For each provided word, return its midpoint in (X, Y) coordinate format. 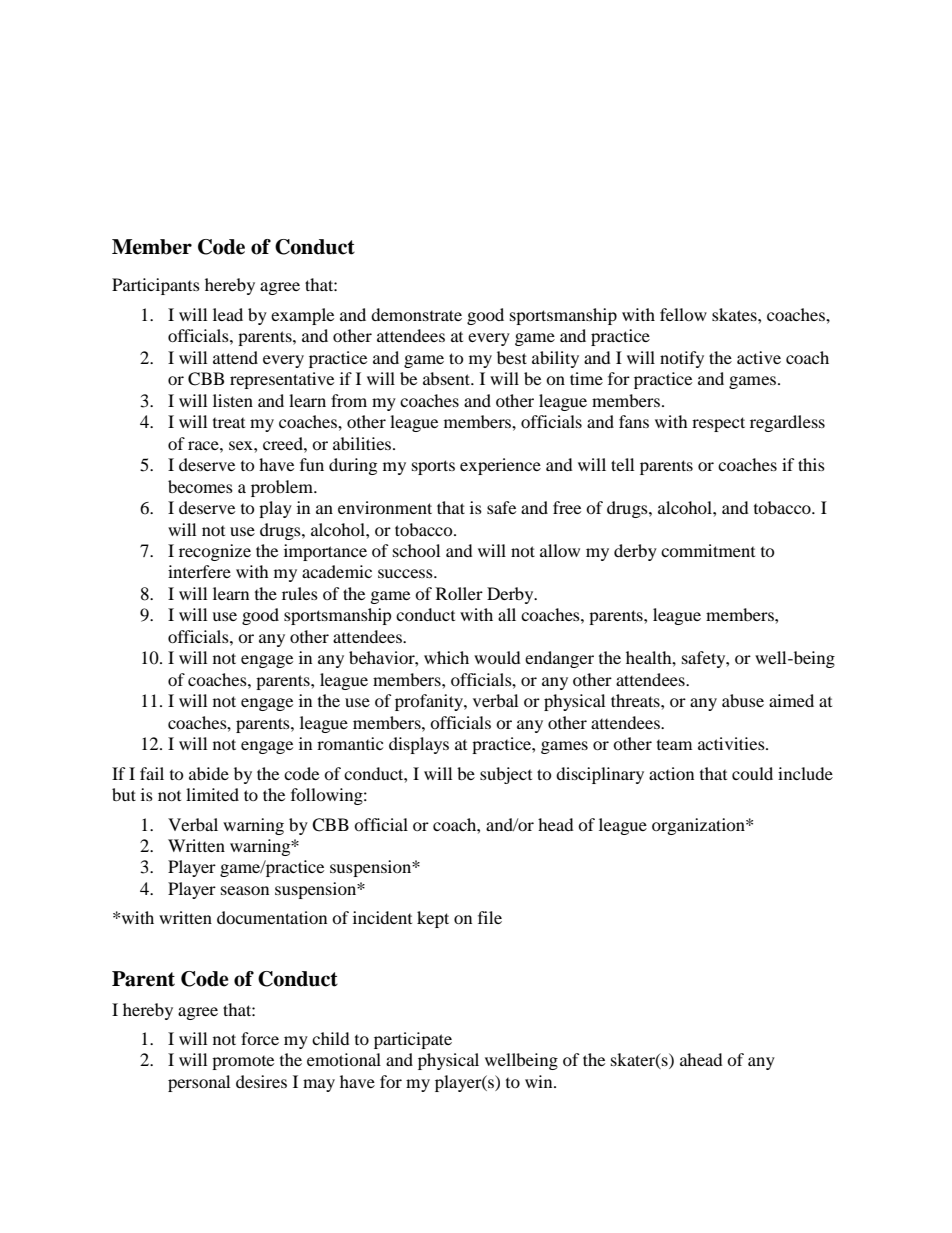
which (446, 657)
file (490, 917)
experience (500, 466)
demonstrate (416, 314)
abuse (743, 700)
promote (243, 1063)
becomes (200, 486)
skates (735, 314)
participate (413, 1040)
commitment (708, 550)
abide (209, 773)
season (245, 890)
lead (228, 314)
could (752, 773)
